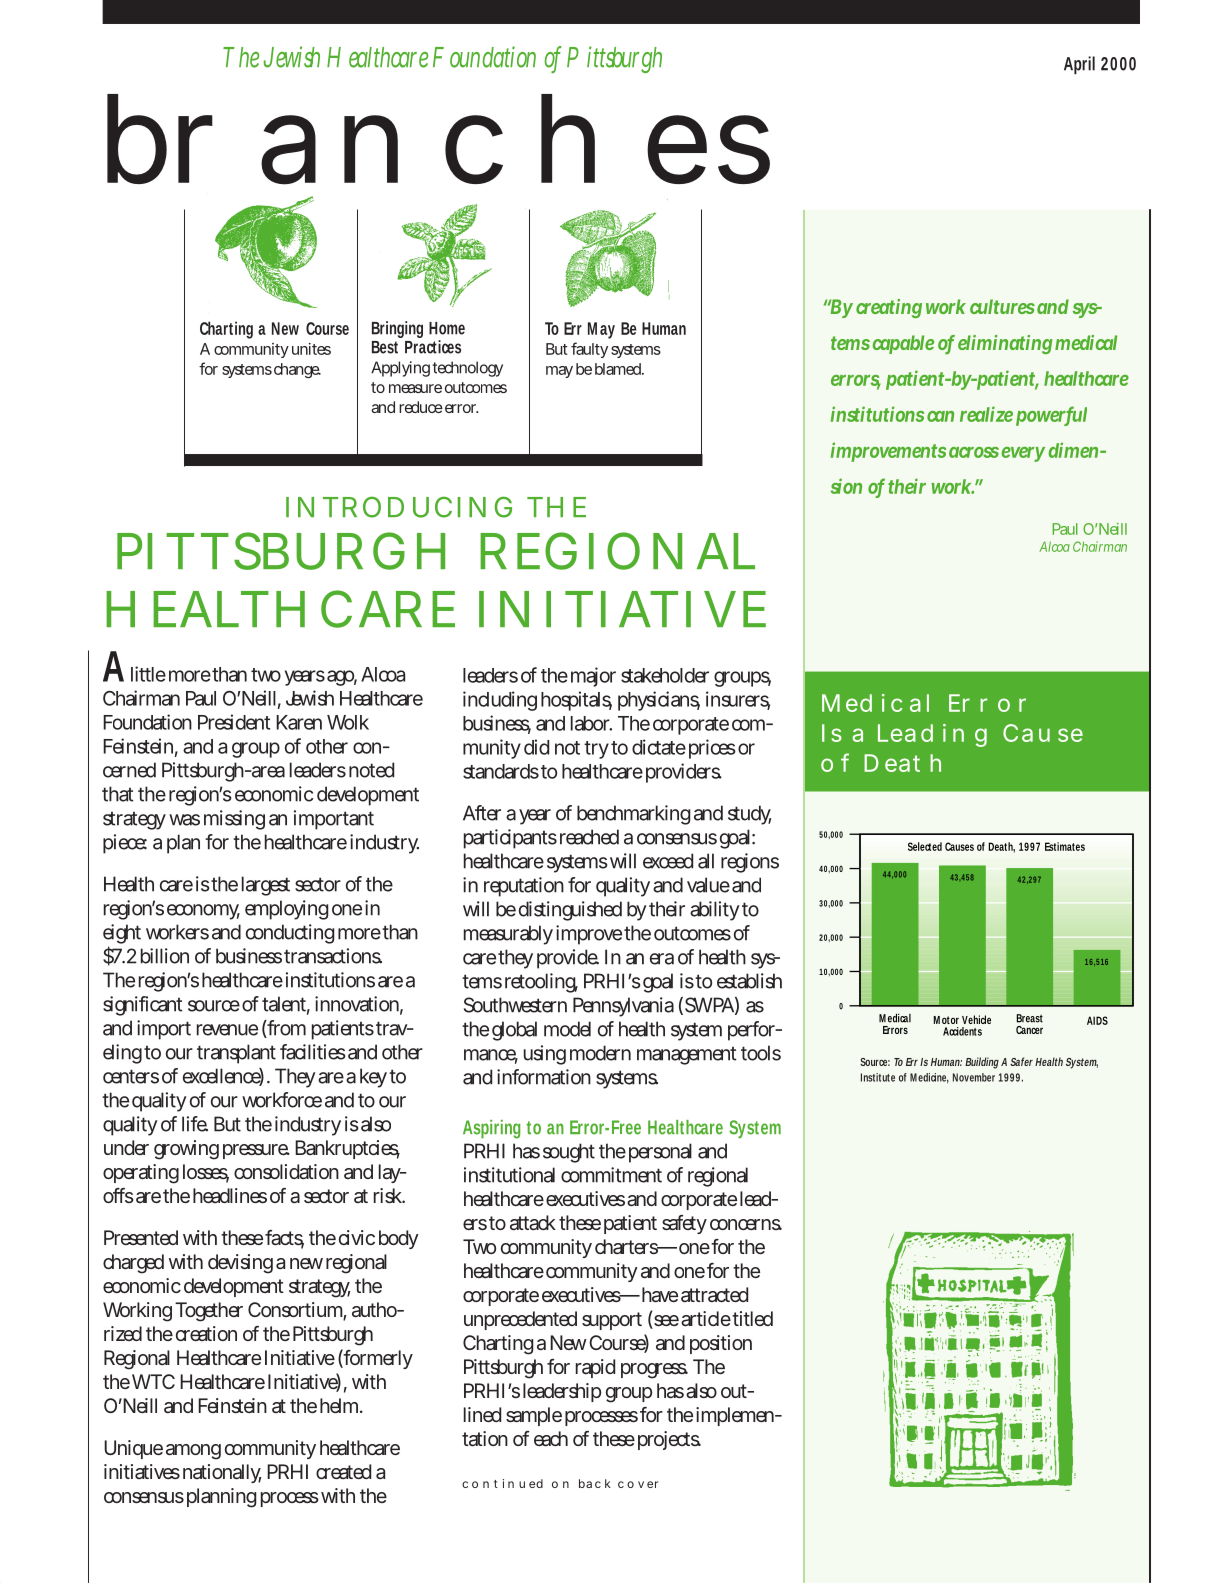 This document has width=1224, height=1583. What do you see at coordinates (595, 1483) in the document?
I see `back` at bounding box center [595, 1483].
